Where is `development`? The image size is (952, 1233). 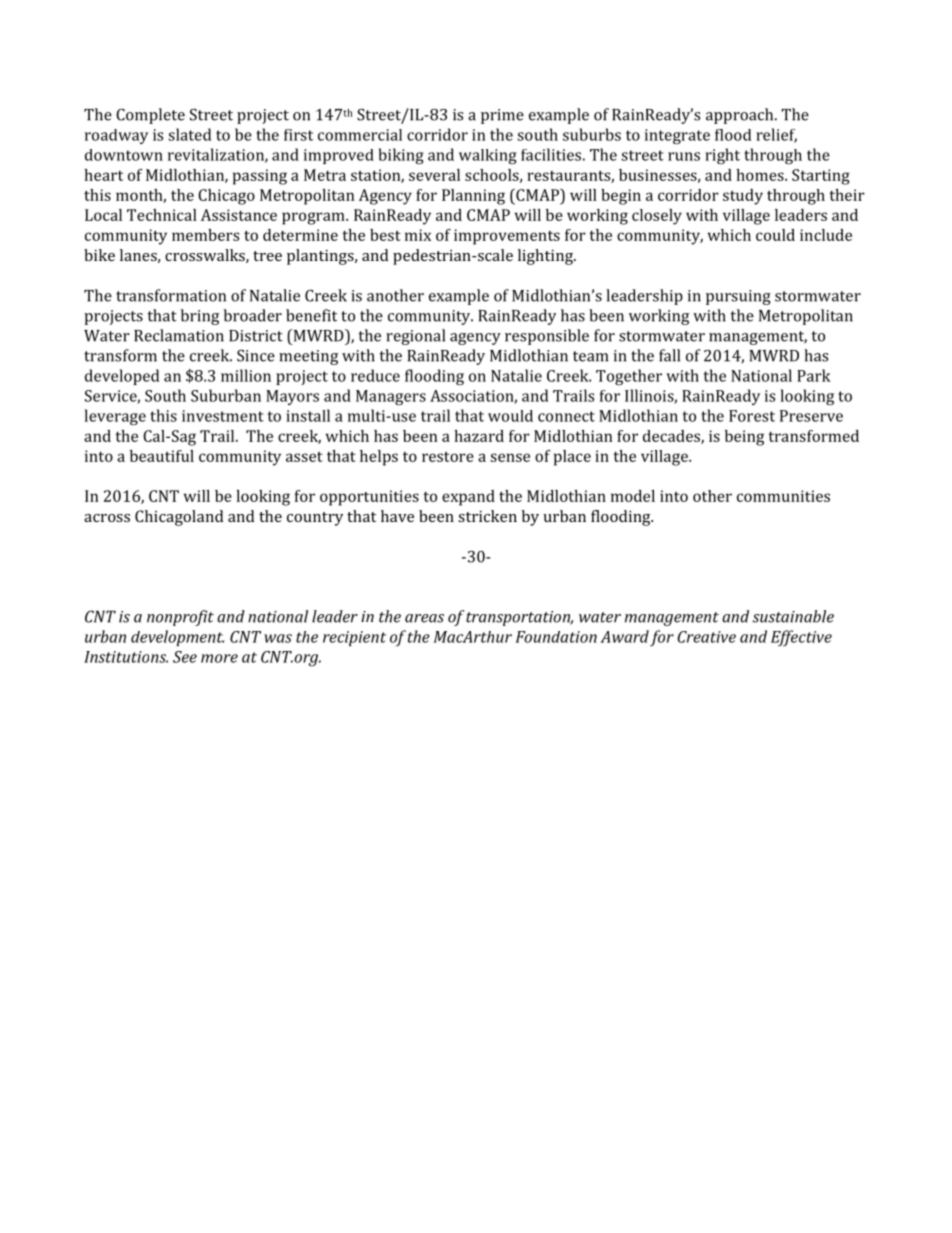 development is located at coordinates (177, 638).
